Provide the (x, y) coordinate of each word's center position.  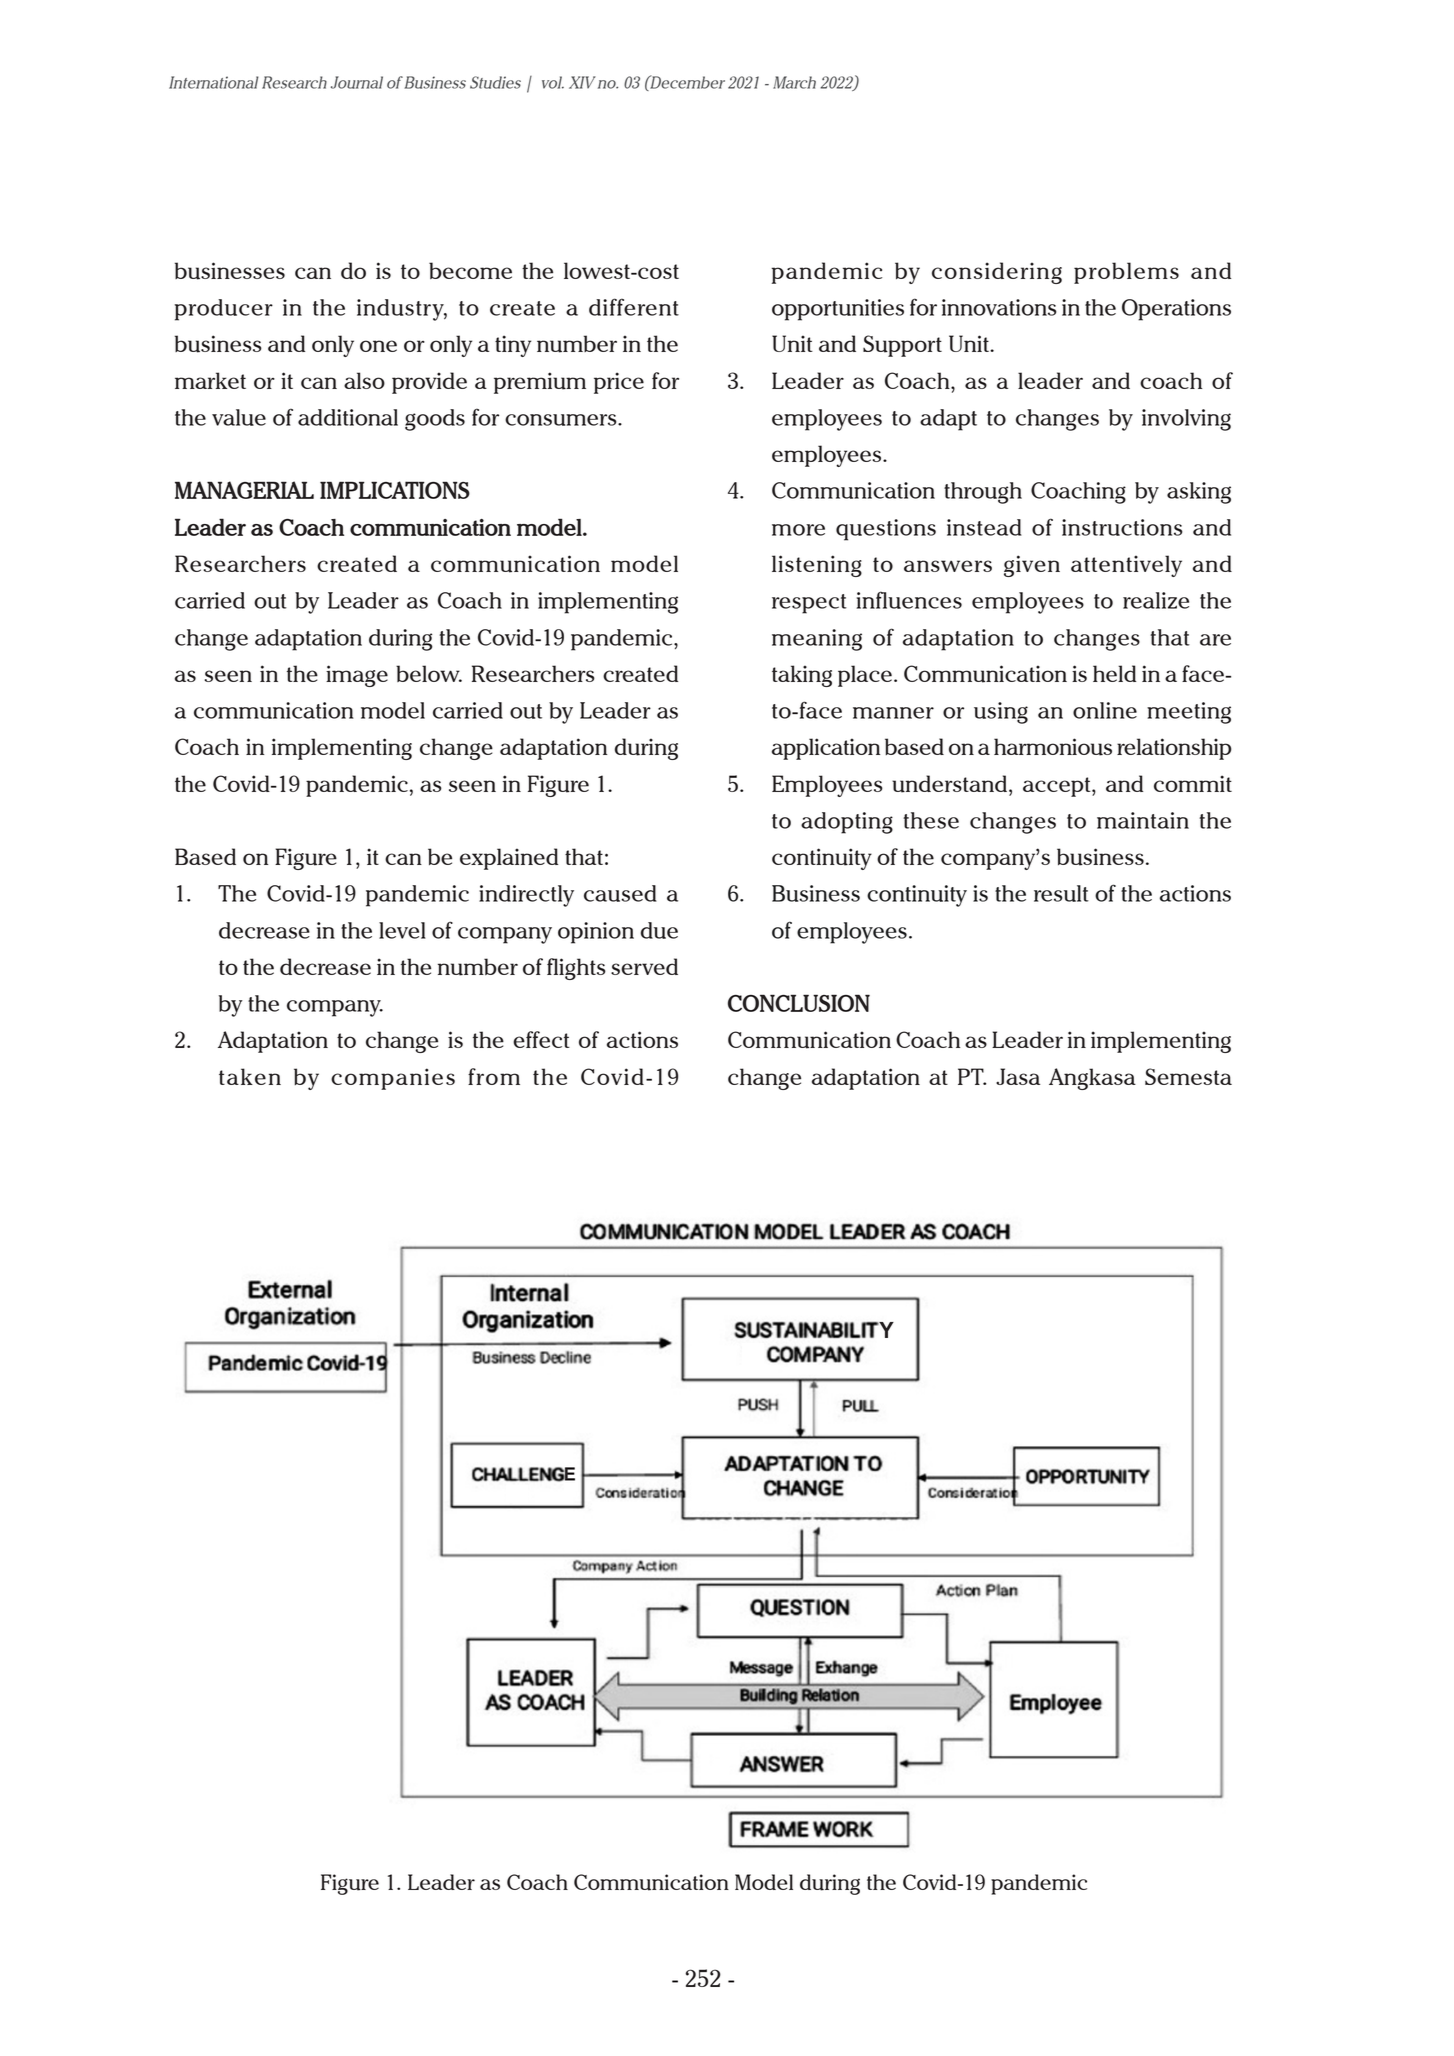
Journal (357, 82)
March (794, 82)
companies (393, 1079)
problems (1126, 273)
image (357, 676)
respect (809, 604)
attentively (1126, 566)
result (1061, 893)
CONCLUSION (799, 1003)
